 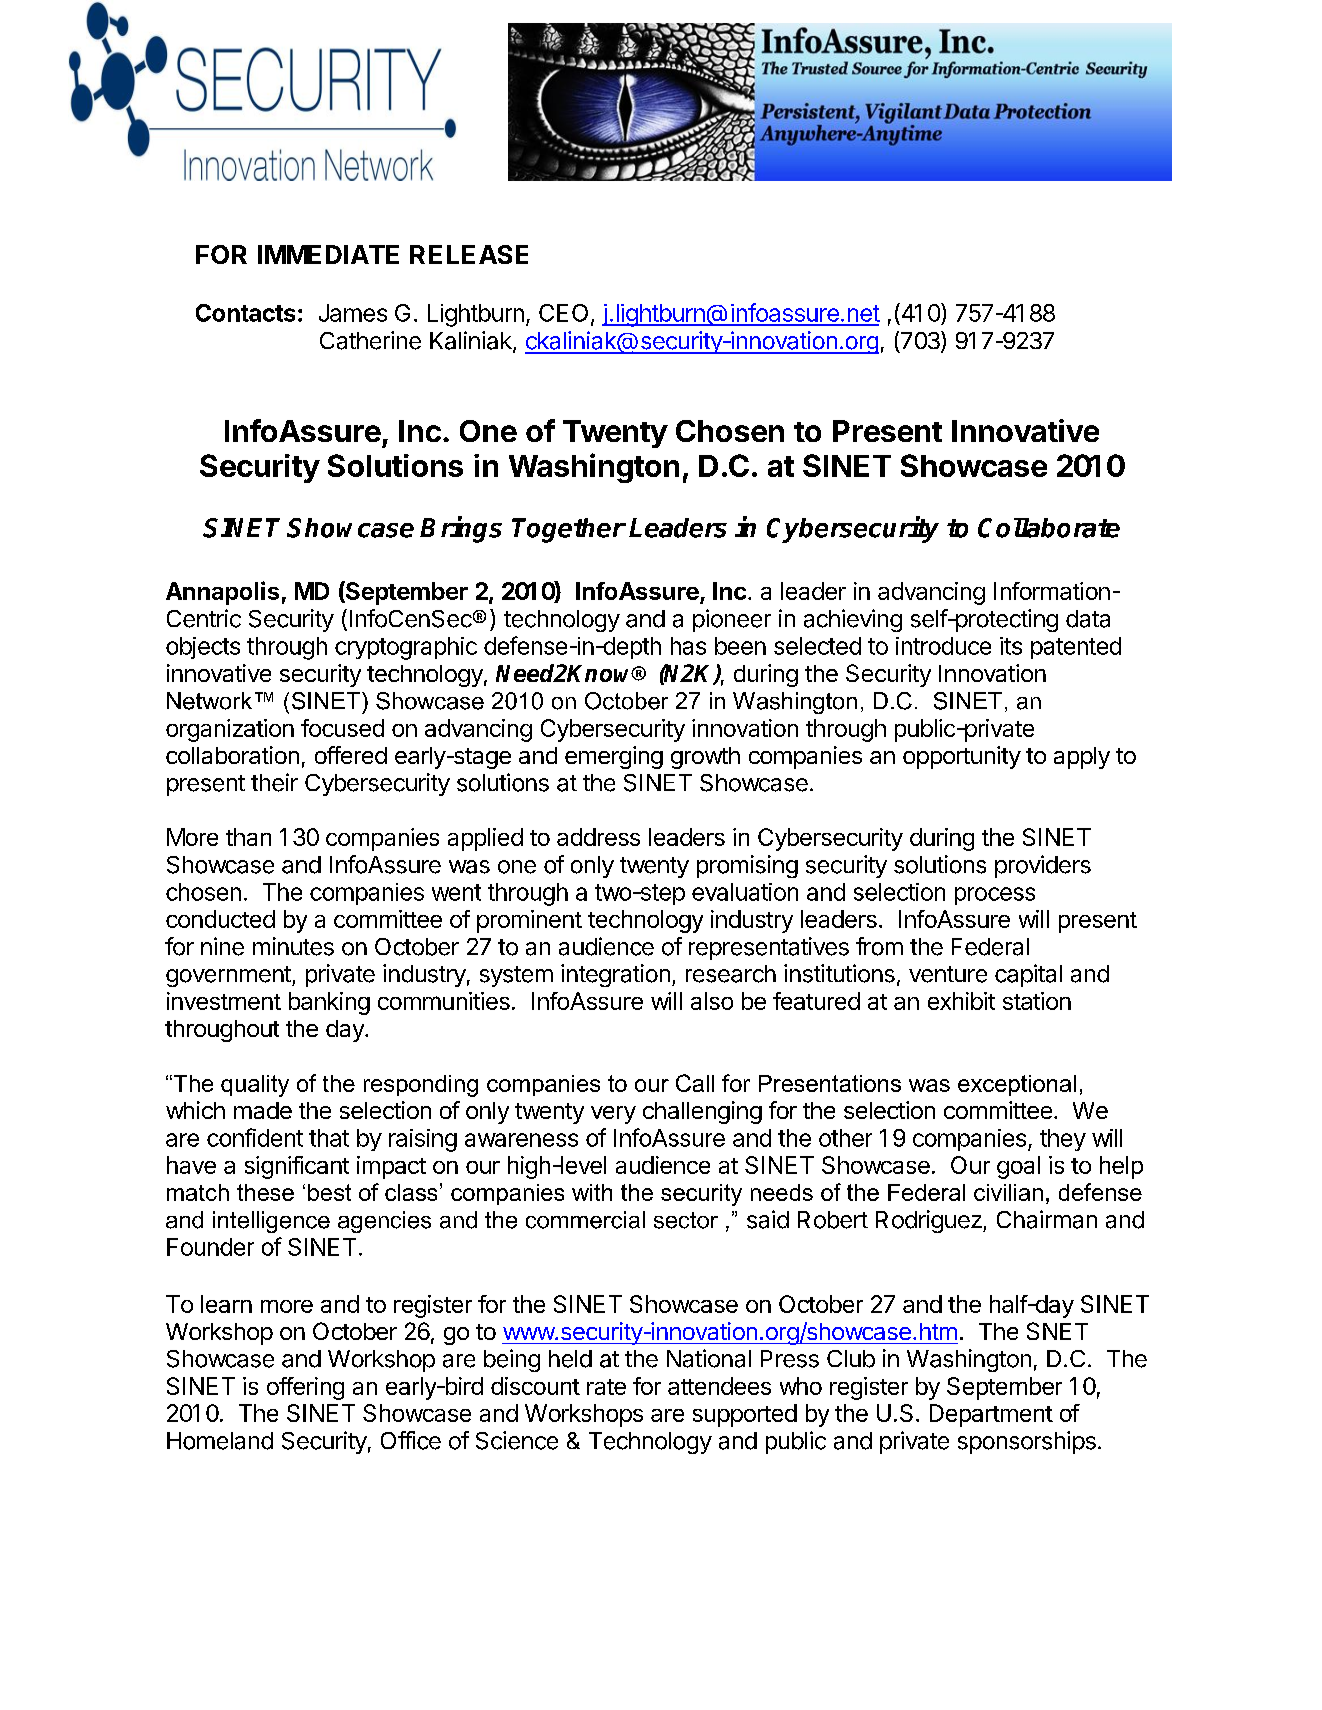 I want to click on station, so click(x=1037, y=1001).
